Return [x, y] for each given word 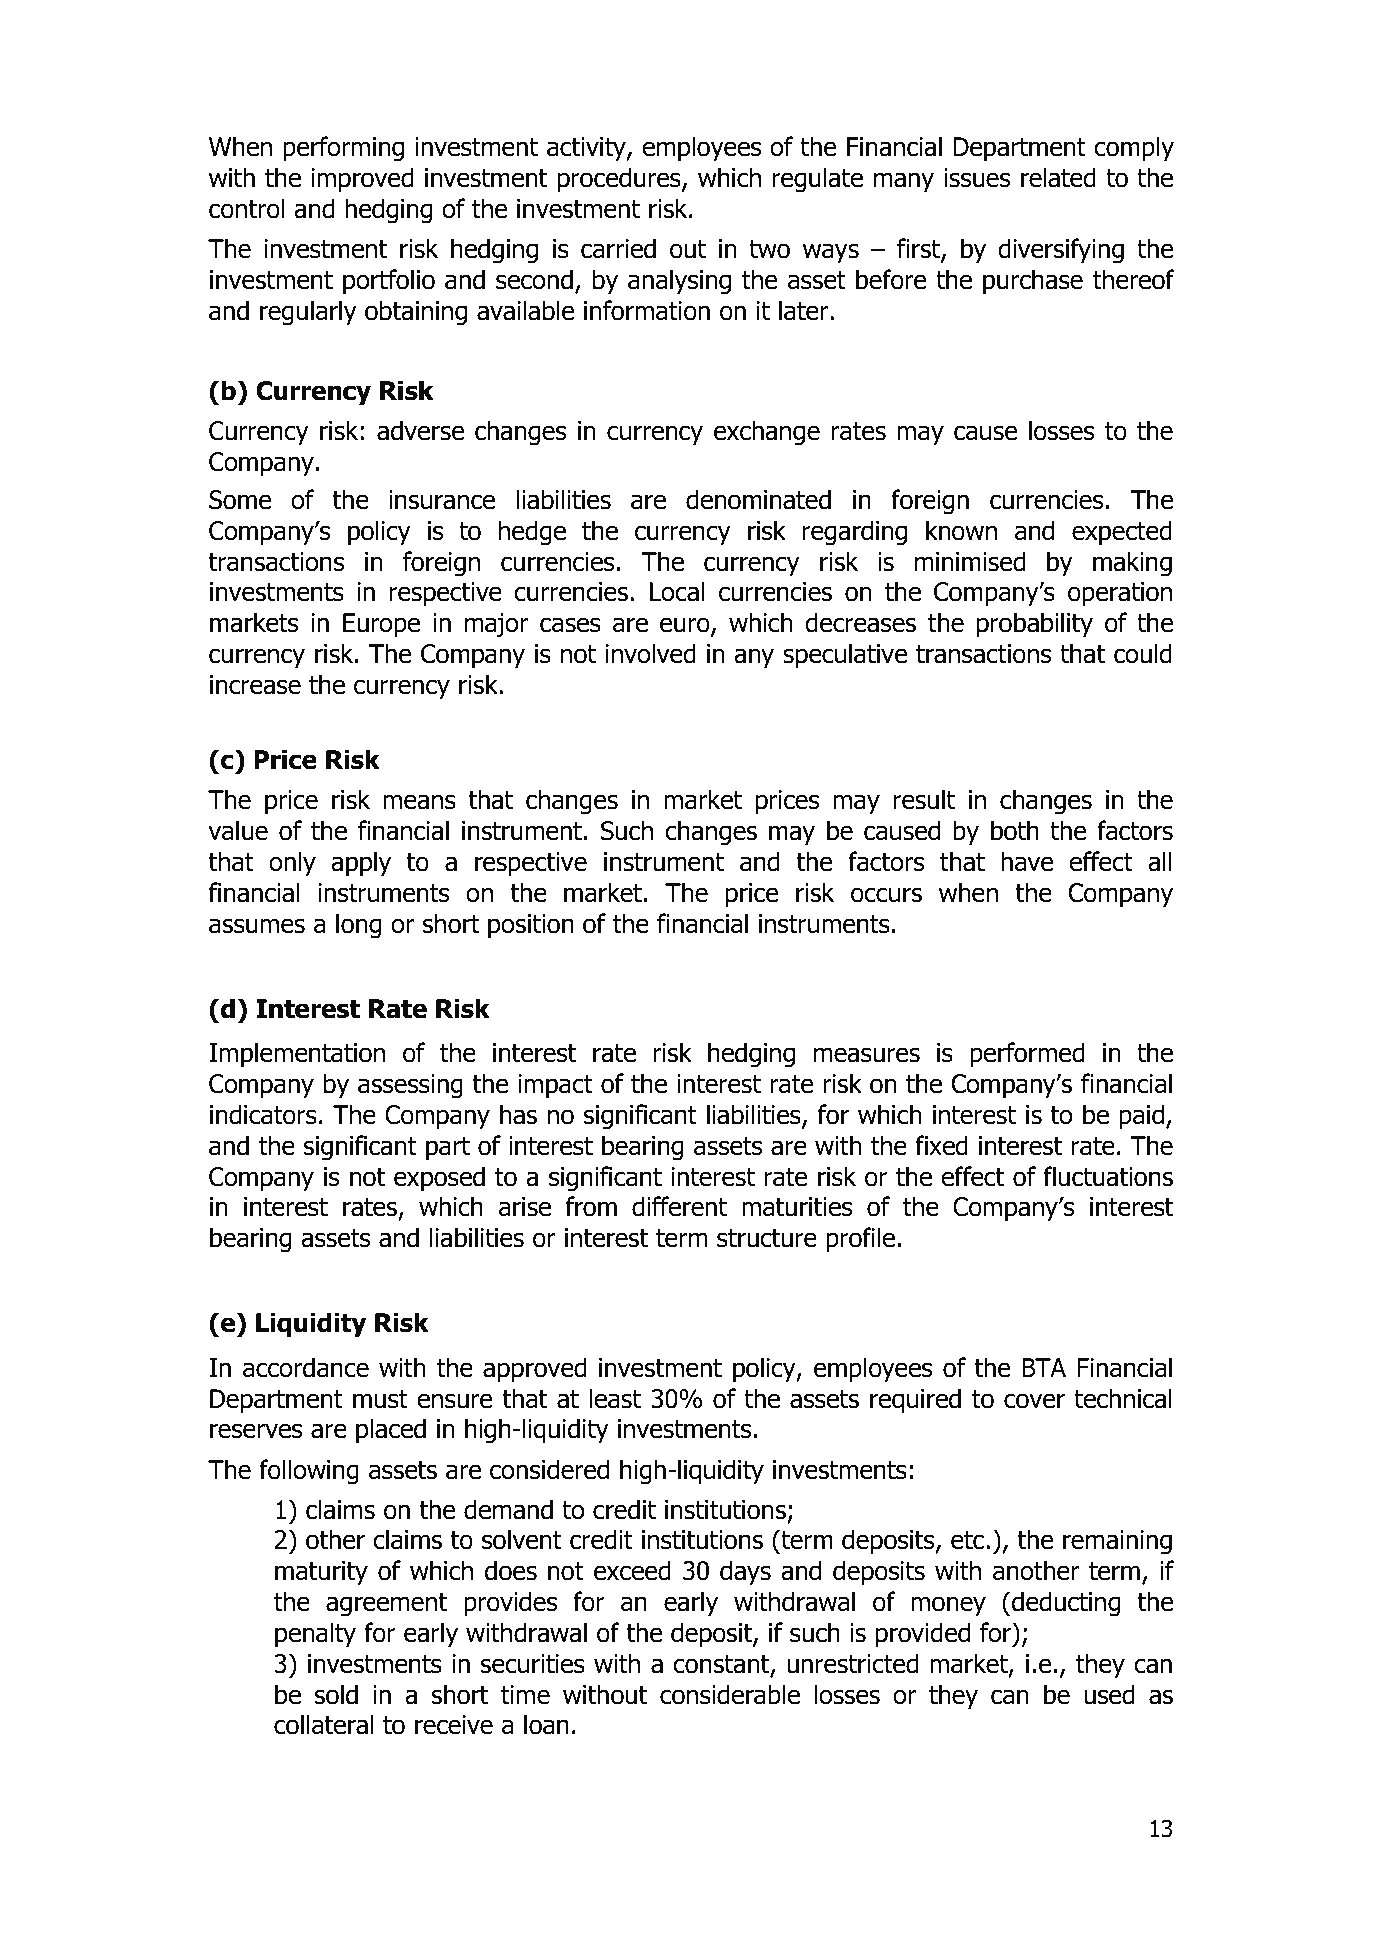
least [615, 1398]
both [1015, 830]
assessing [410, 1086]
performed [1027, 1054]
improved [363, 179]
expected [1122, 532]
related [1058, 177]
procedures [620, 179]
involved [651, 653]
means [419, 802]
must [380, 1399]
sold [336, 1694]
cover [1034, 1401]
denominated [758, 499]
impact [556, 1086]
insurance [442, 500]
